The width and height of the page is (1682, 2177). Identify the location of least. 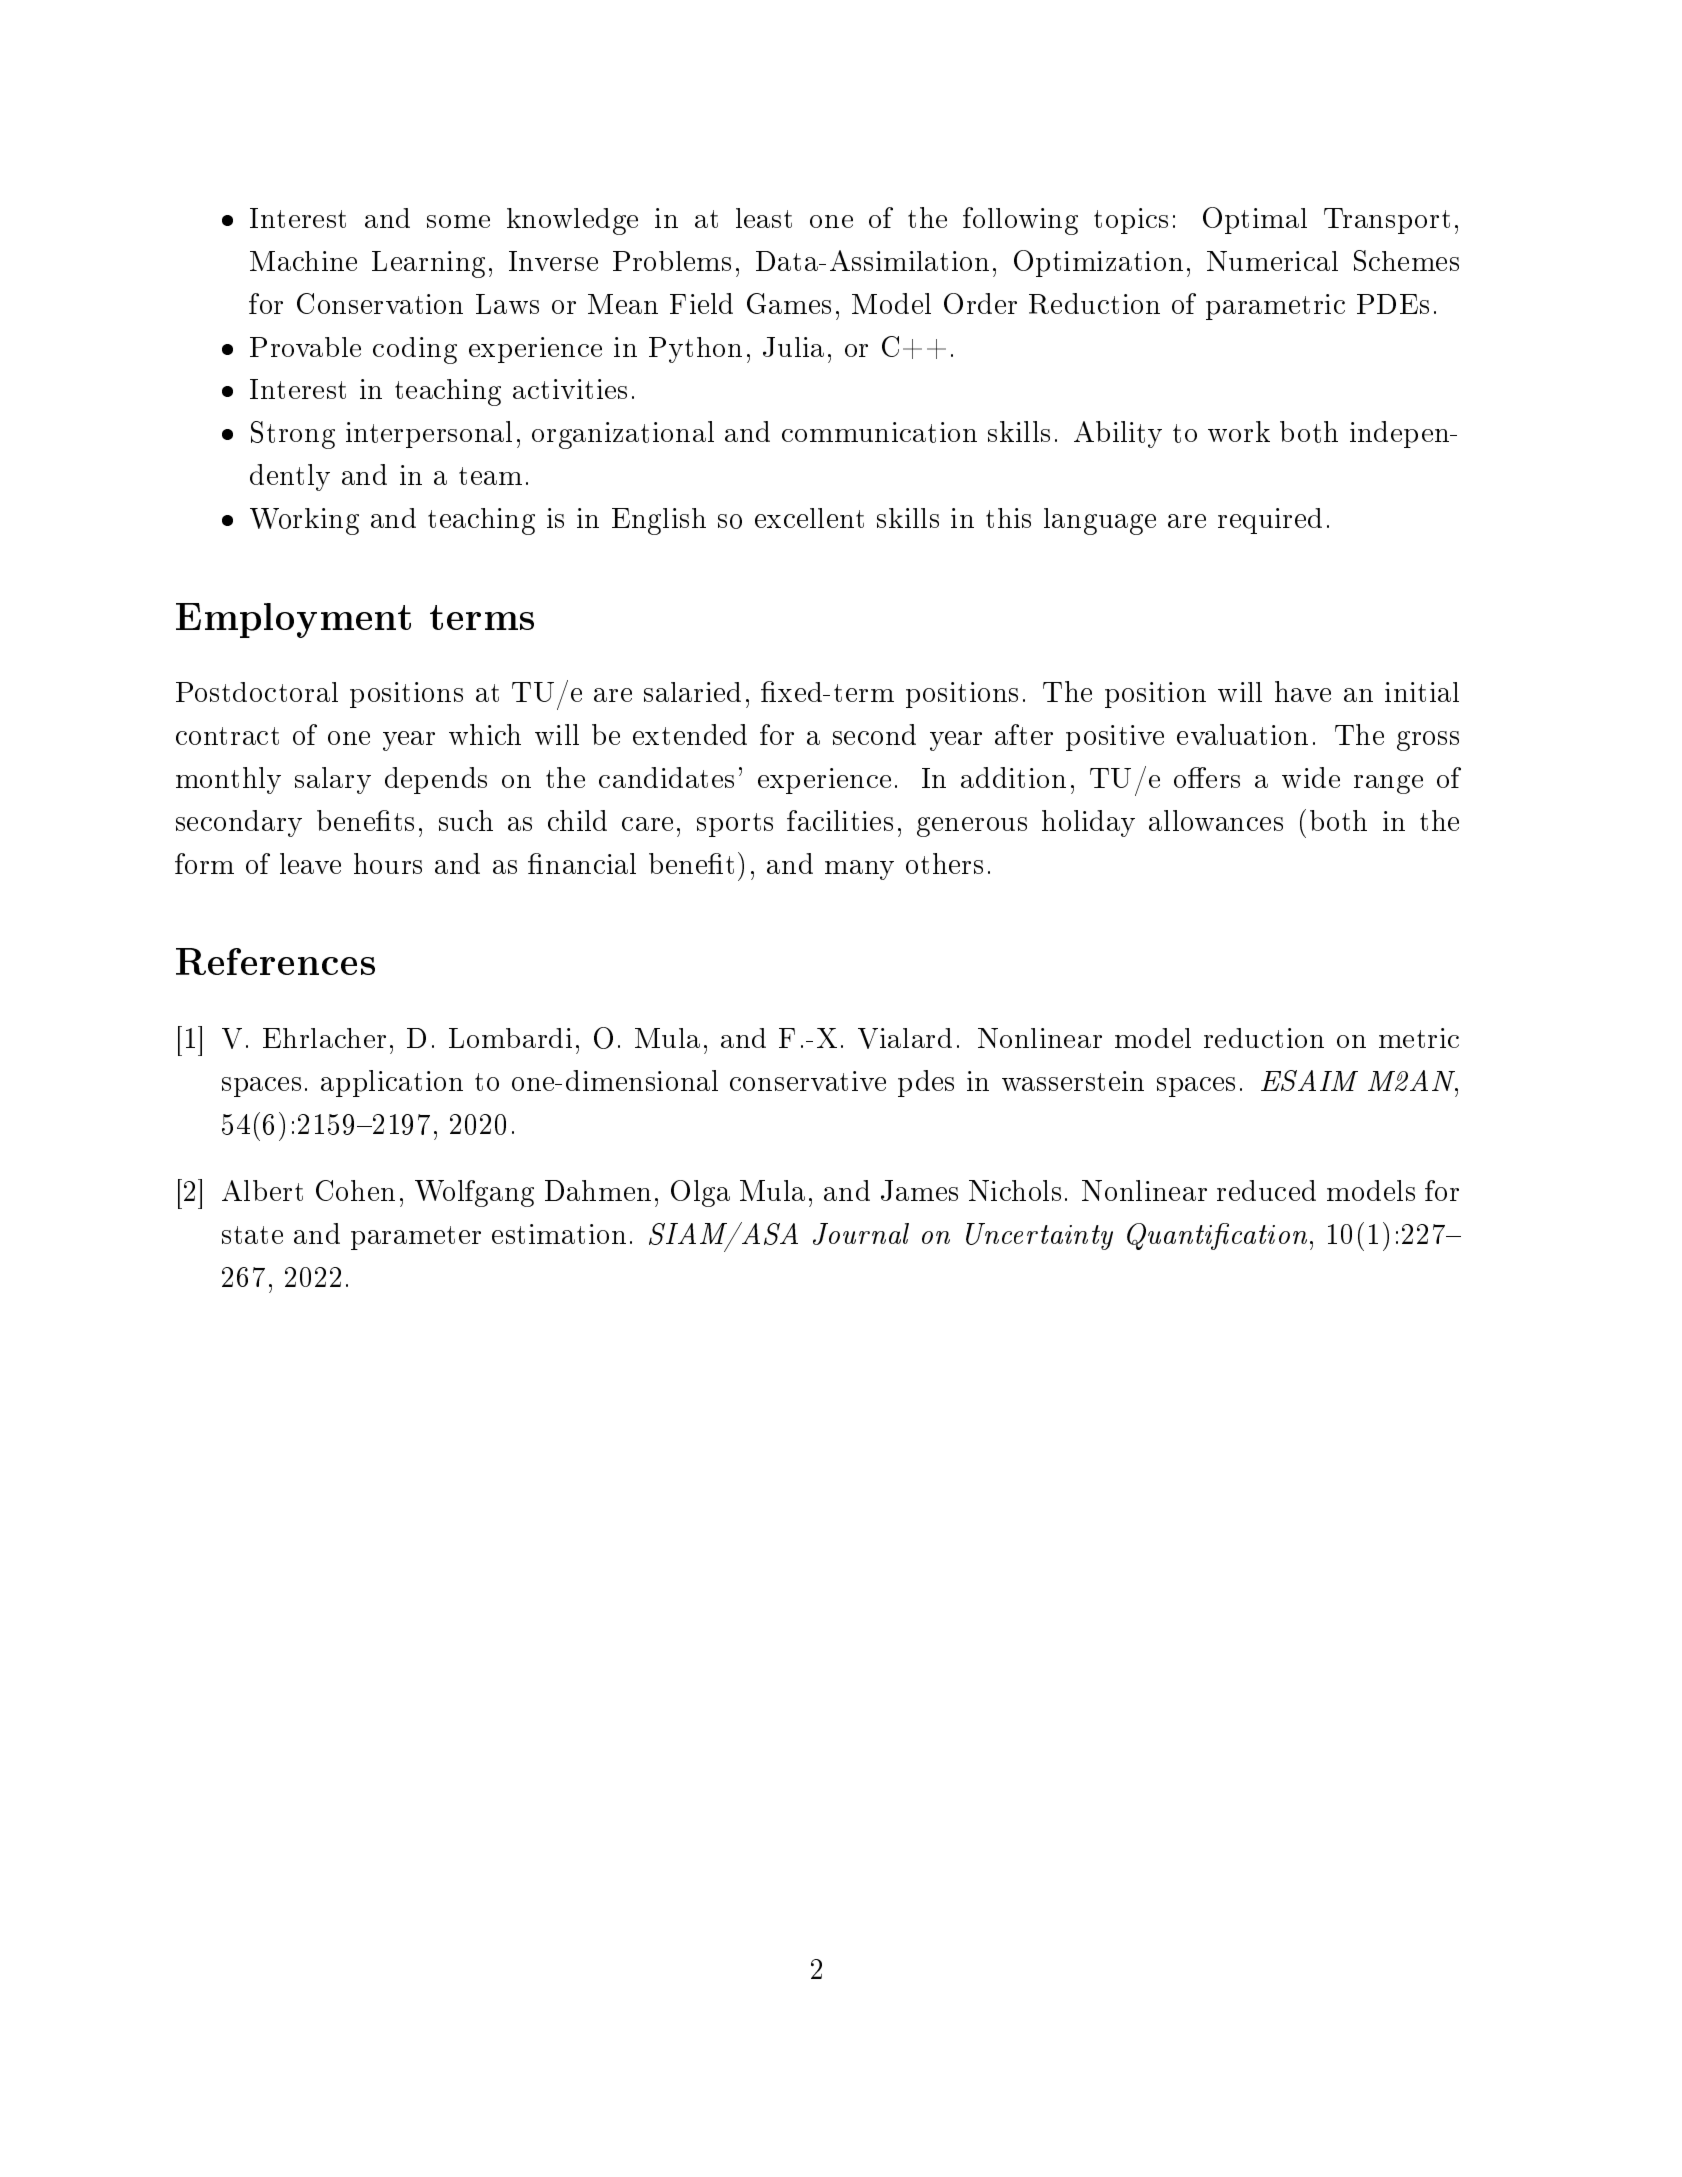
(764, 218).
